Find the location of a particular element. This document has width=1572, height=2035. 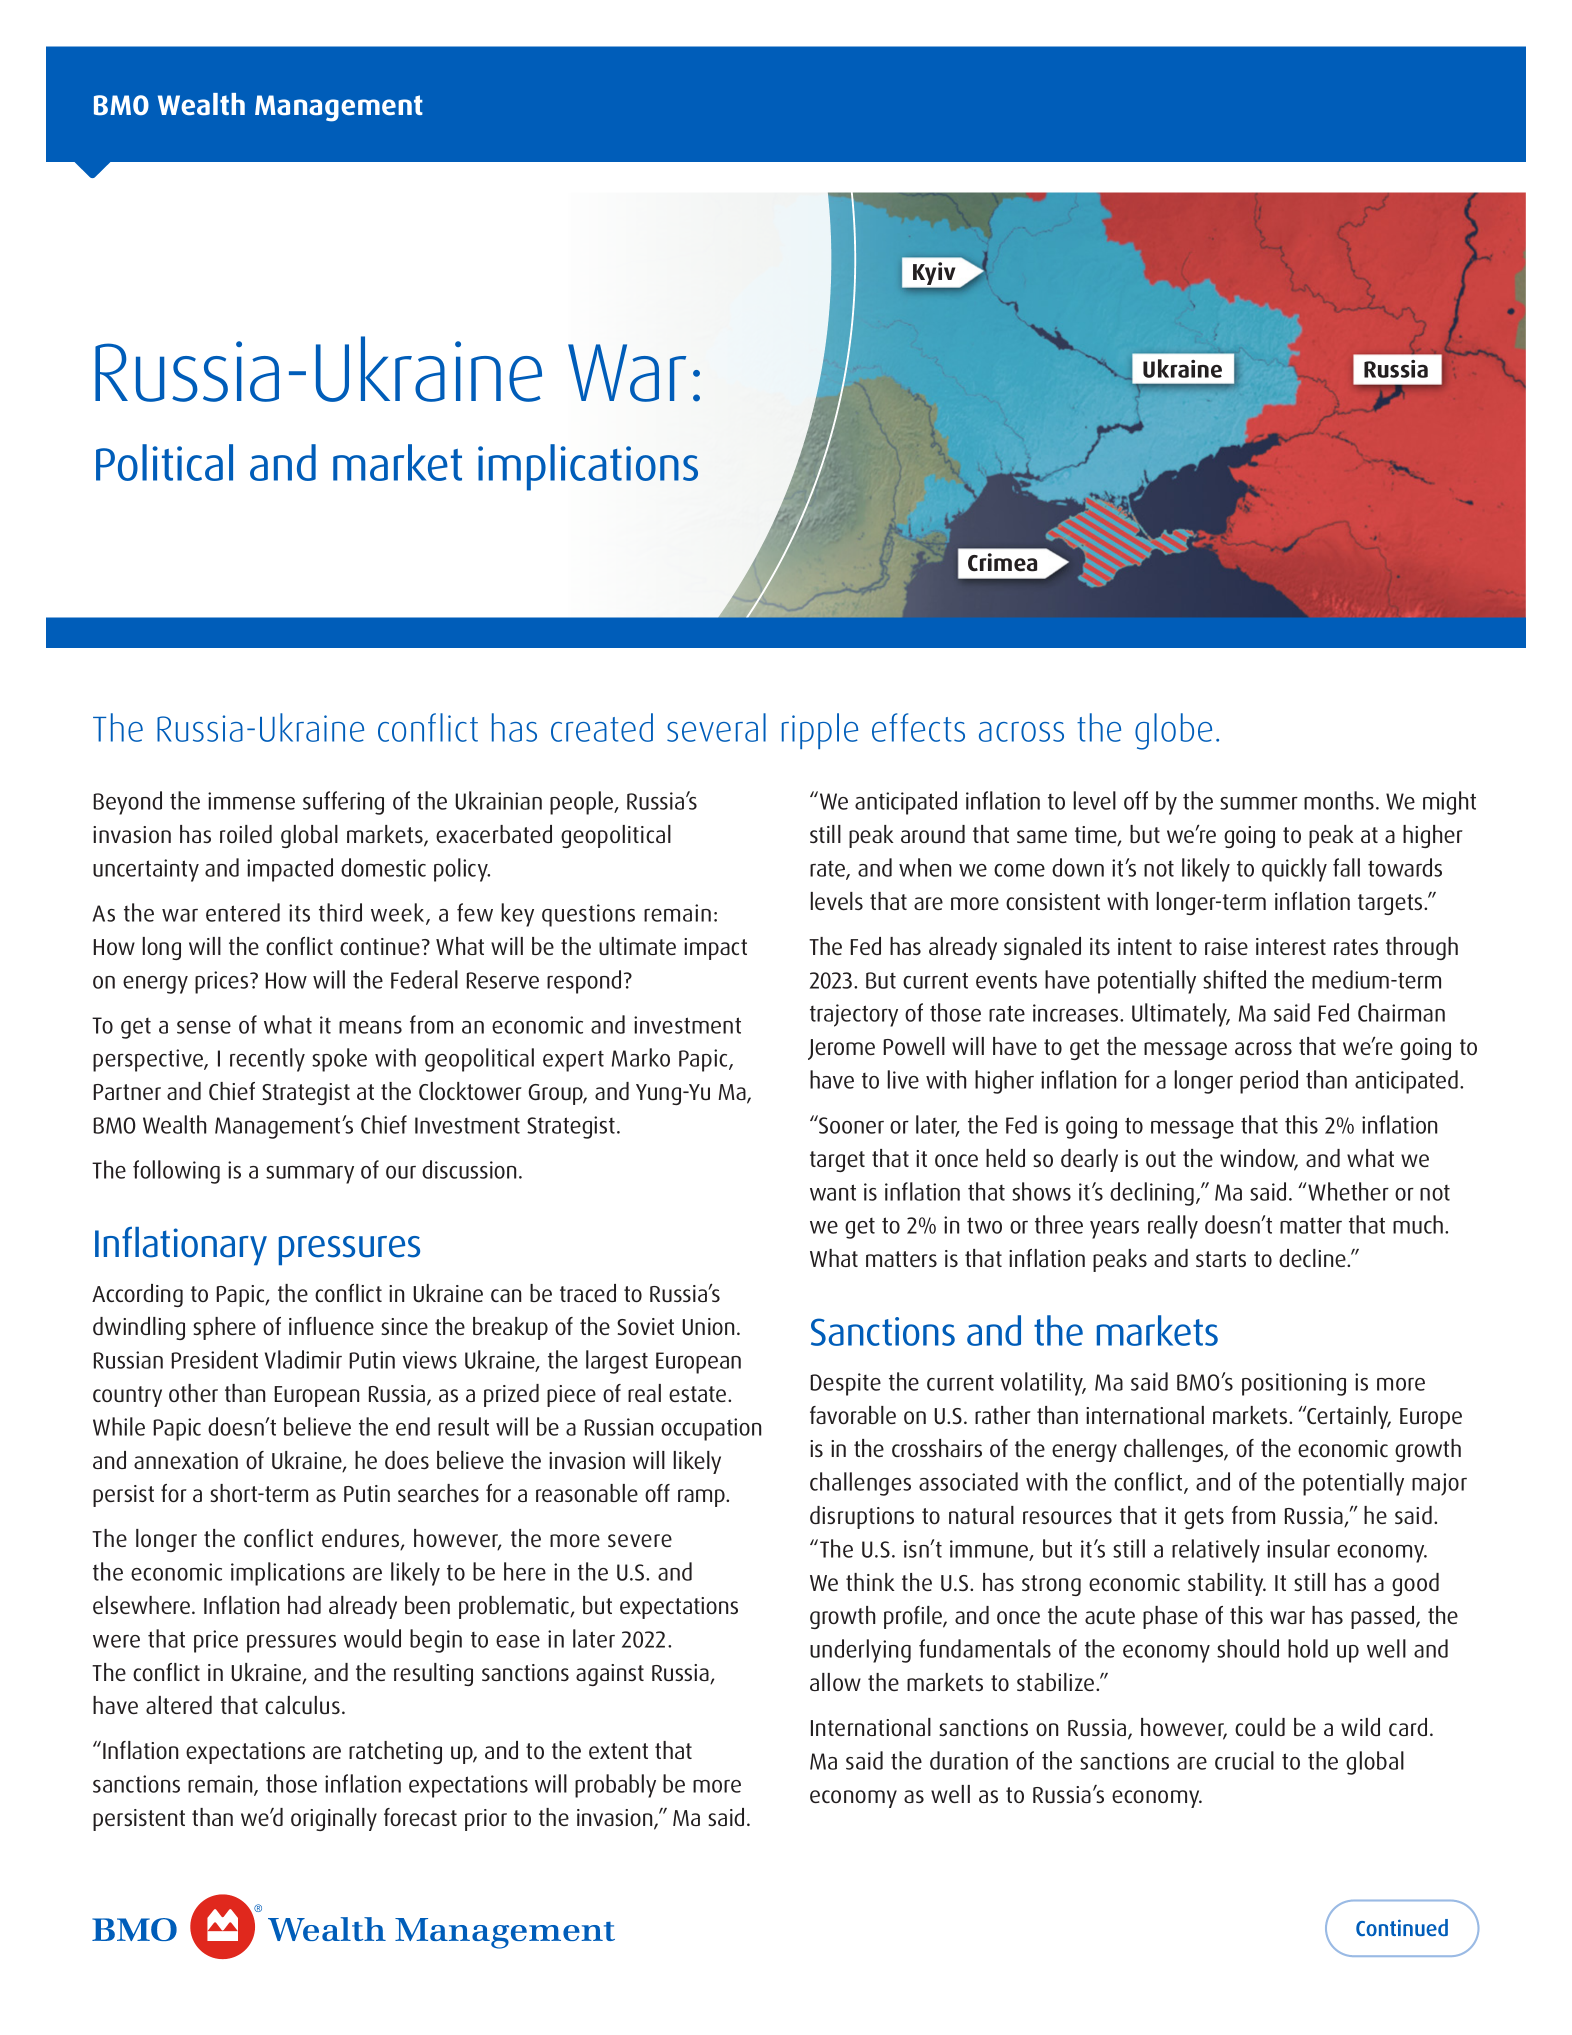

originally is located at coordinates (334, 1819).
